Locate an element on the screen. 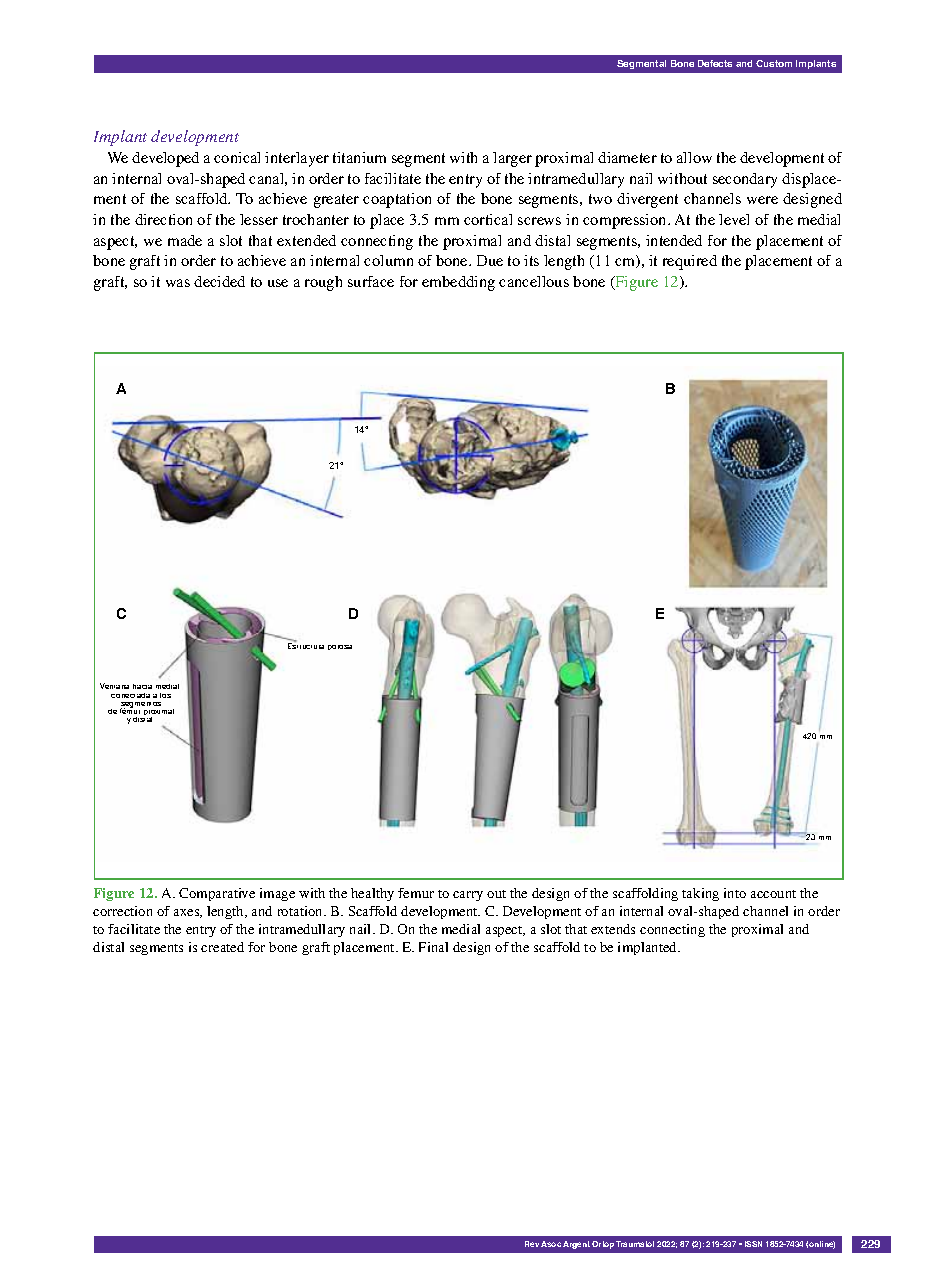 This screenshot has width=936, height=1288. ISSN is located at coordinates (753, 1244).
